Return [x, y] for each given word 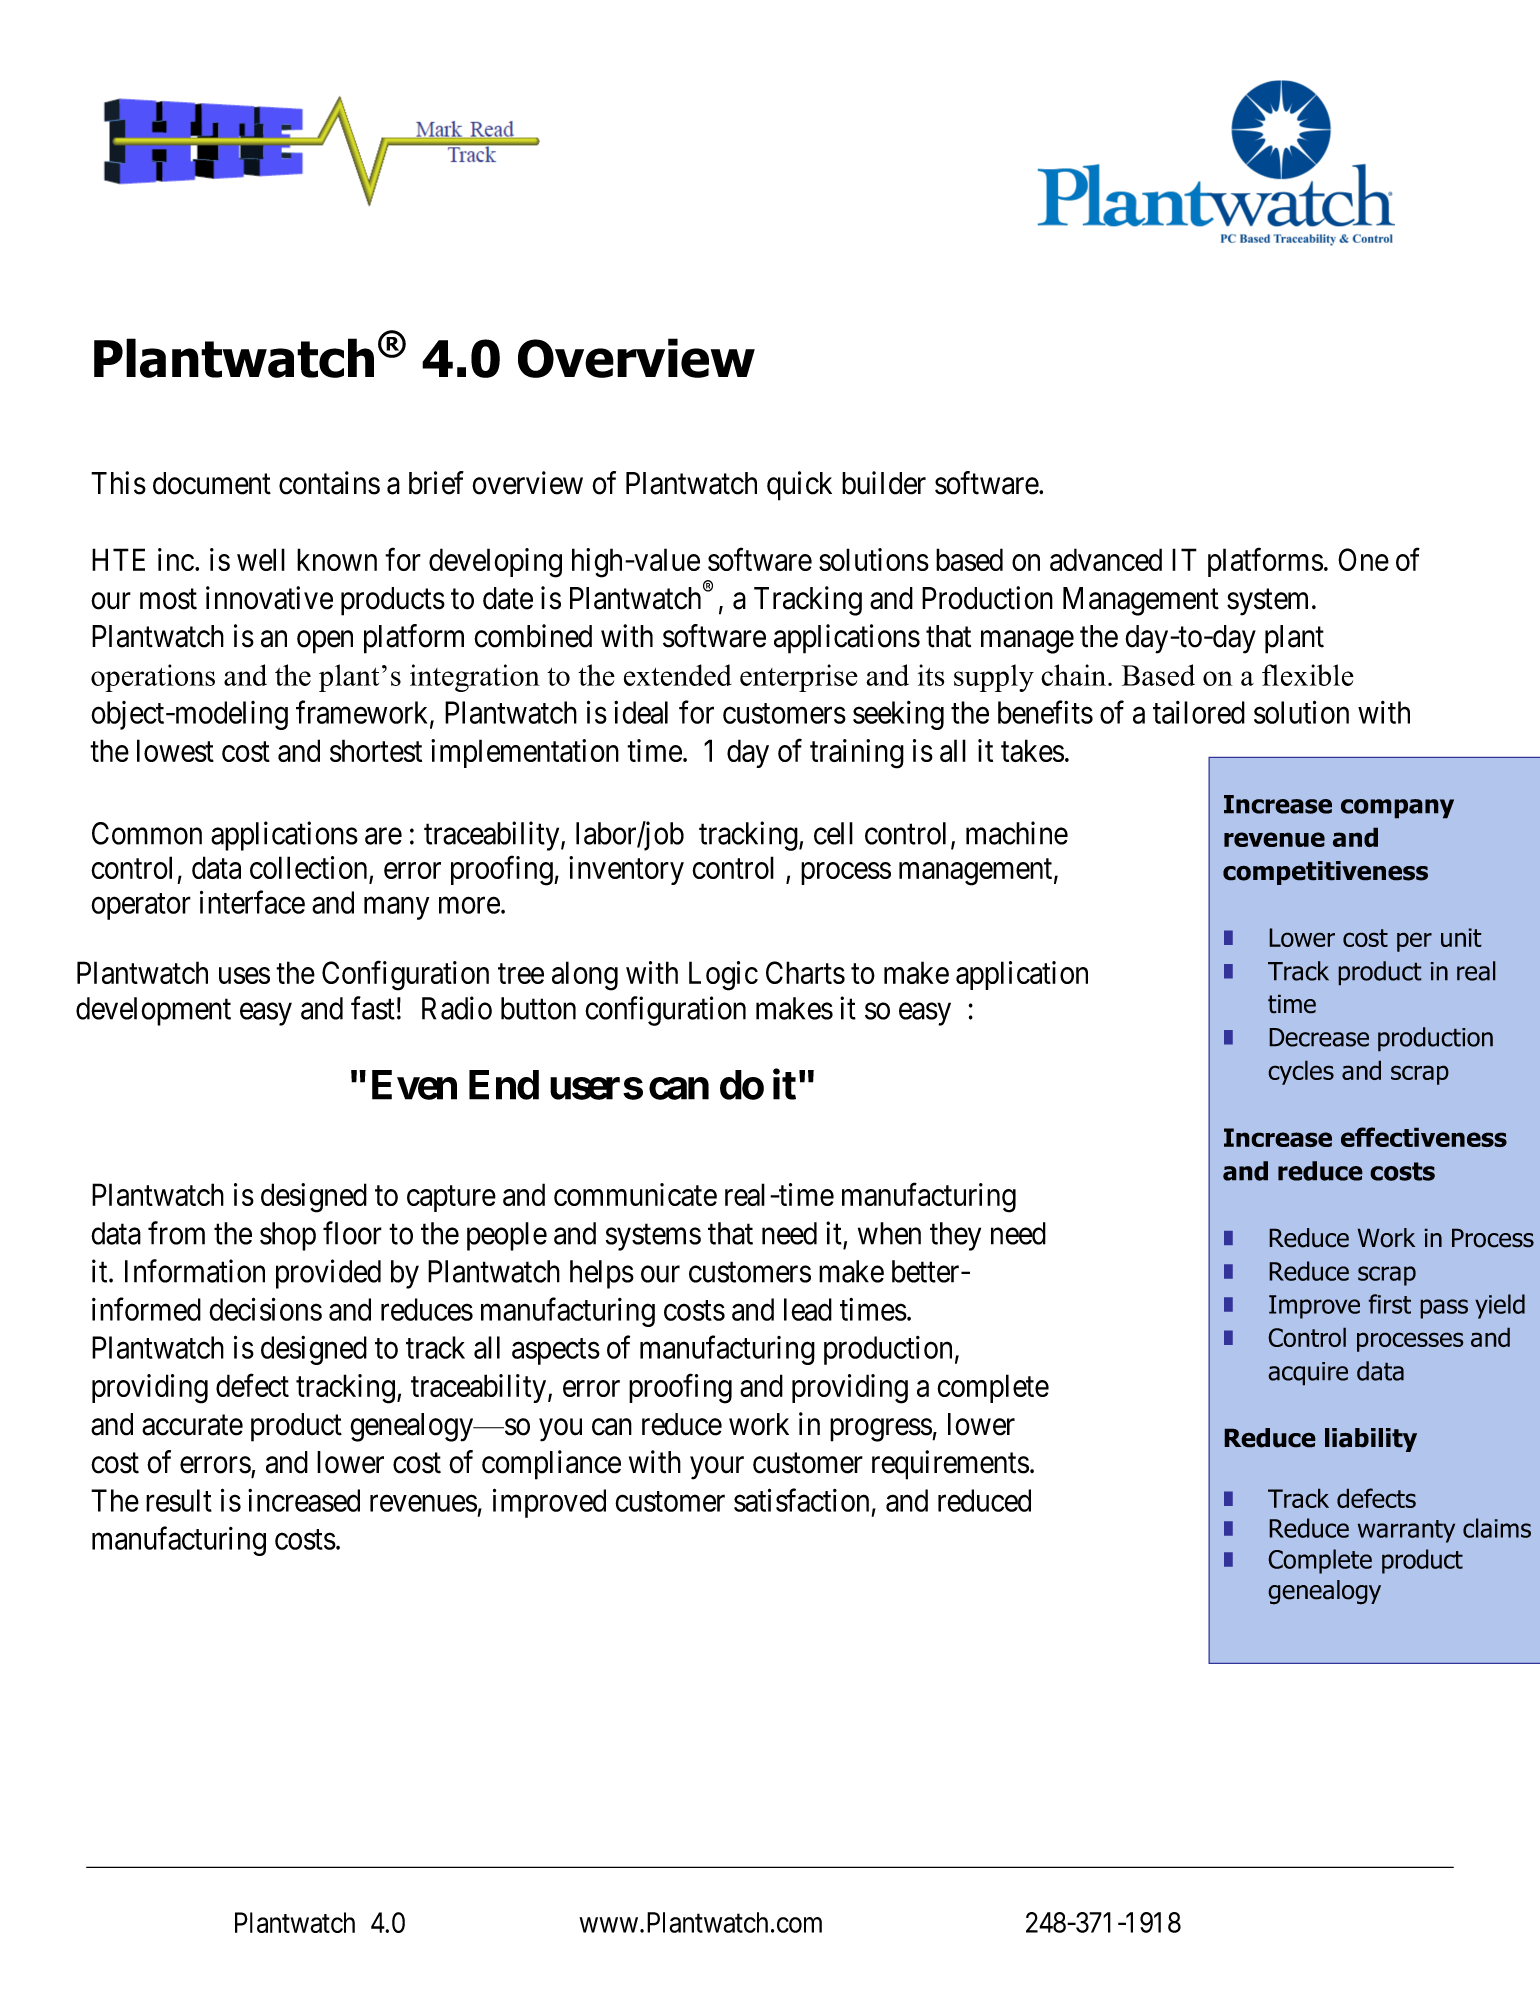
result [179, 1500]
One [1363, 559]
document [212, 483]
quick [799, 486]
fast [373, 1008]
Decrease [1319, 1037]
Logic [723, 976]
